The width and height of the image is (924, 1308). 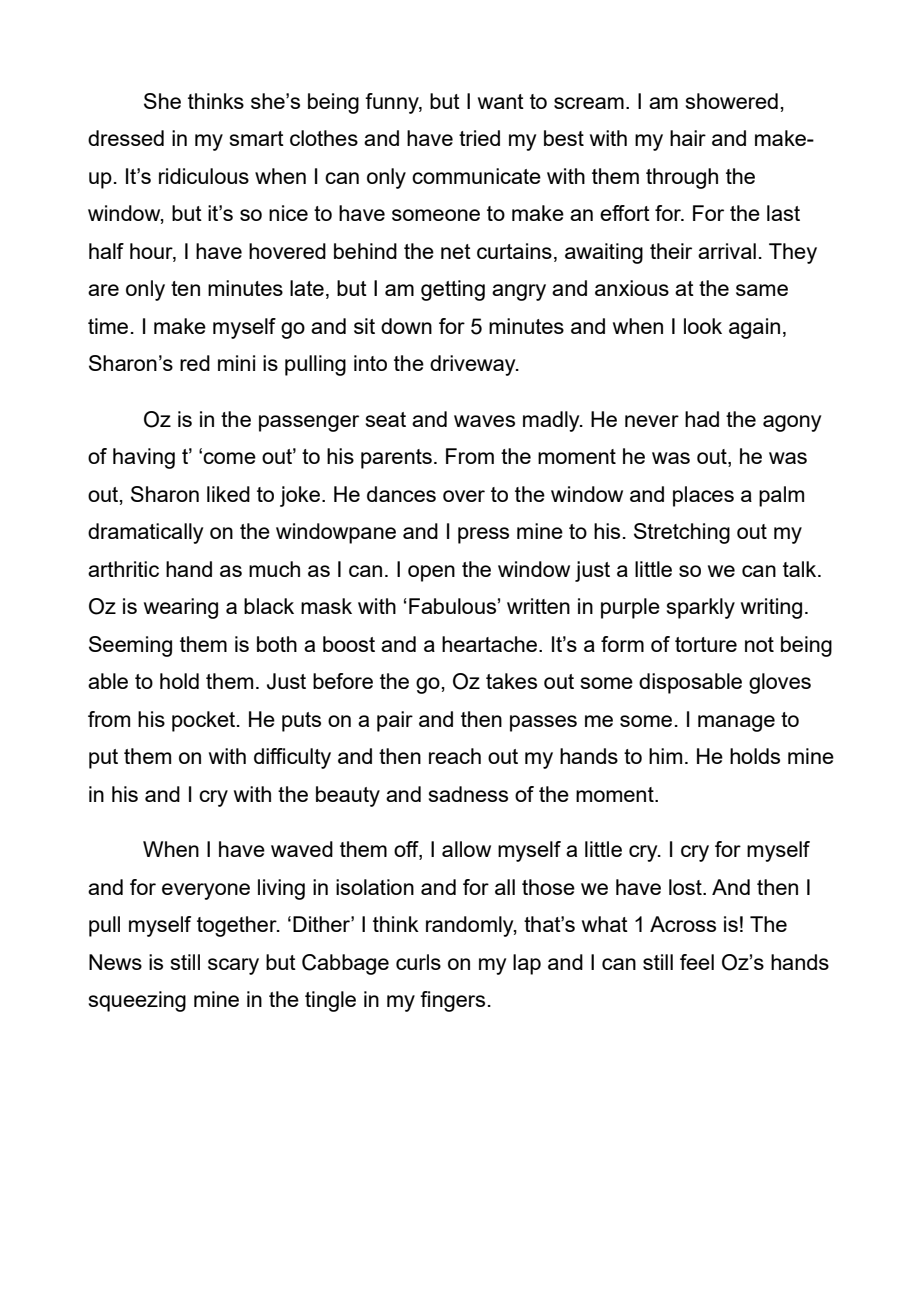 I want to click on feel, so click(x=697, y=962).
